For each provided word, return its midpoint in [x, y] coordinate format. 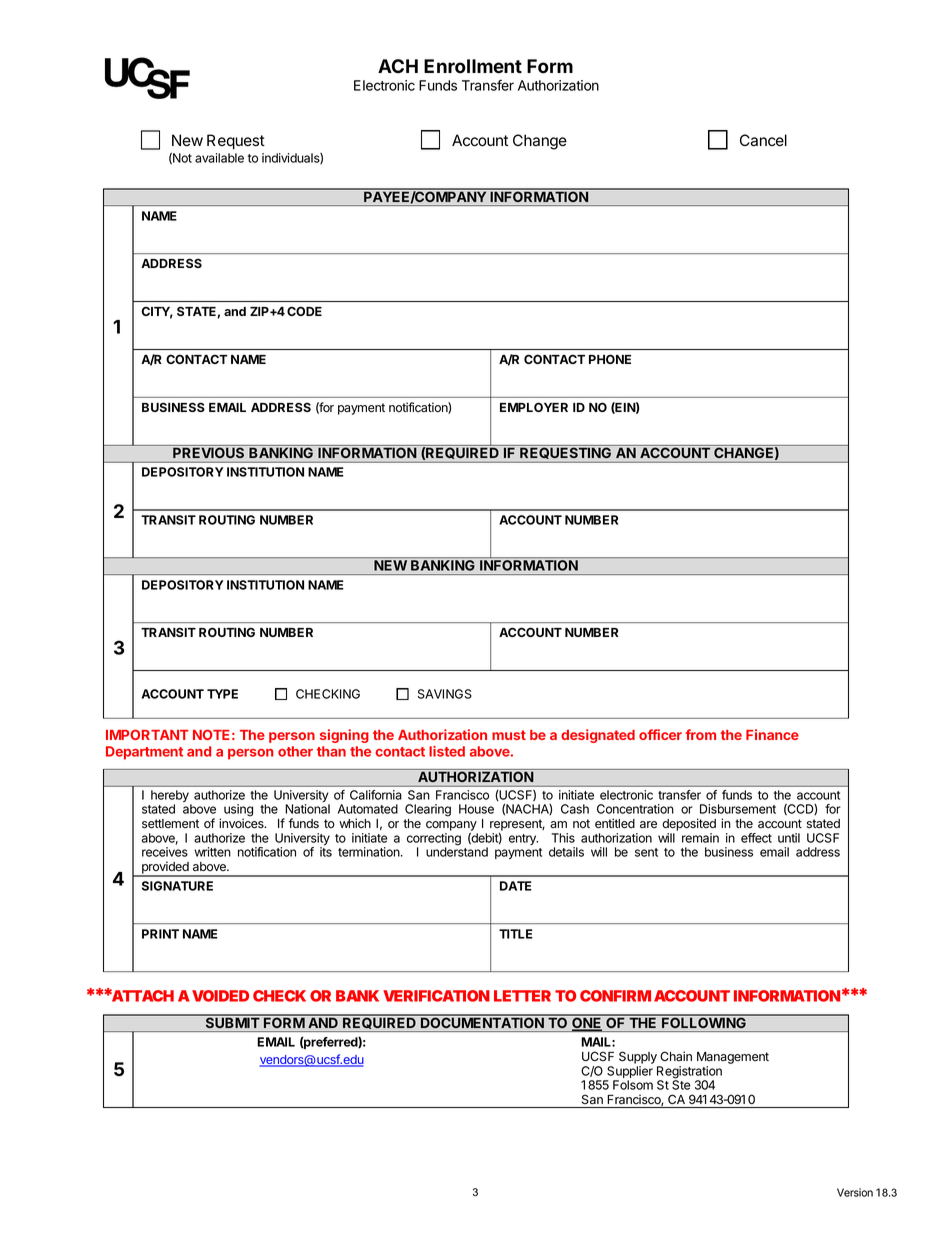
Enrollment [473, 66]
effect [756, 838]
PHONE [610, 359]
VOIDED [220, 996]
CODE [304, 311]
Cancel [763, 140]
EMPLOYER [534, 407]
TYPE [222, 694]
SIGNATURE [177, 886]
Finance [772, 734]
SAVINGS [445, 694]
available [219, 158]
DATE [516, 886]
